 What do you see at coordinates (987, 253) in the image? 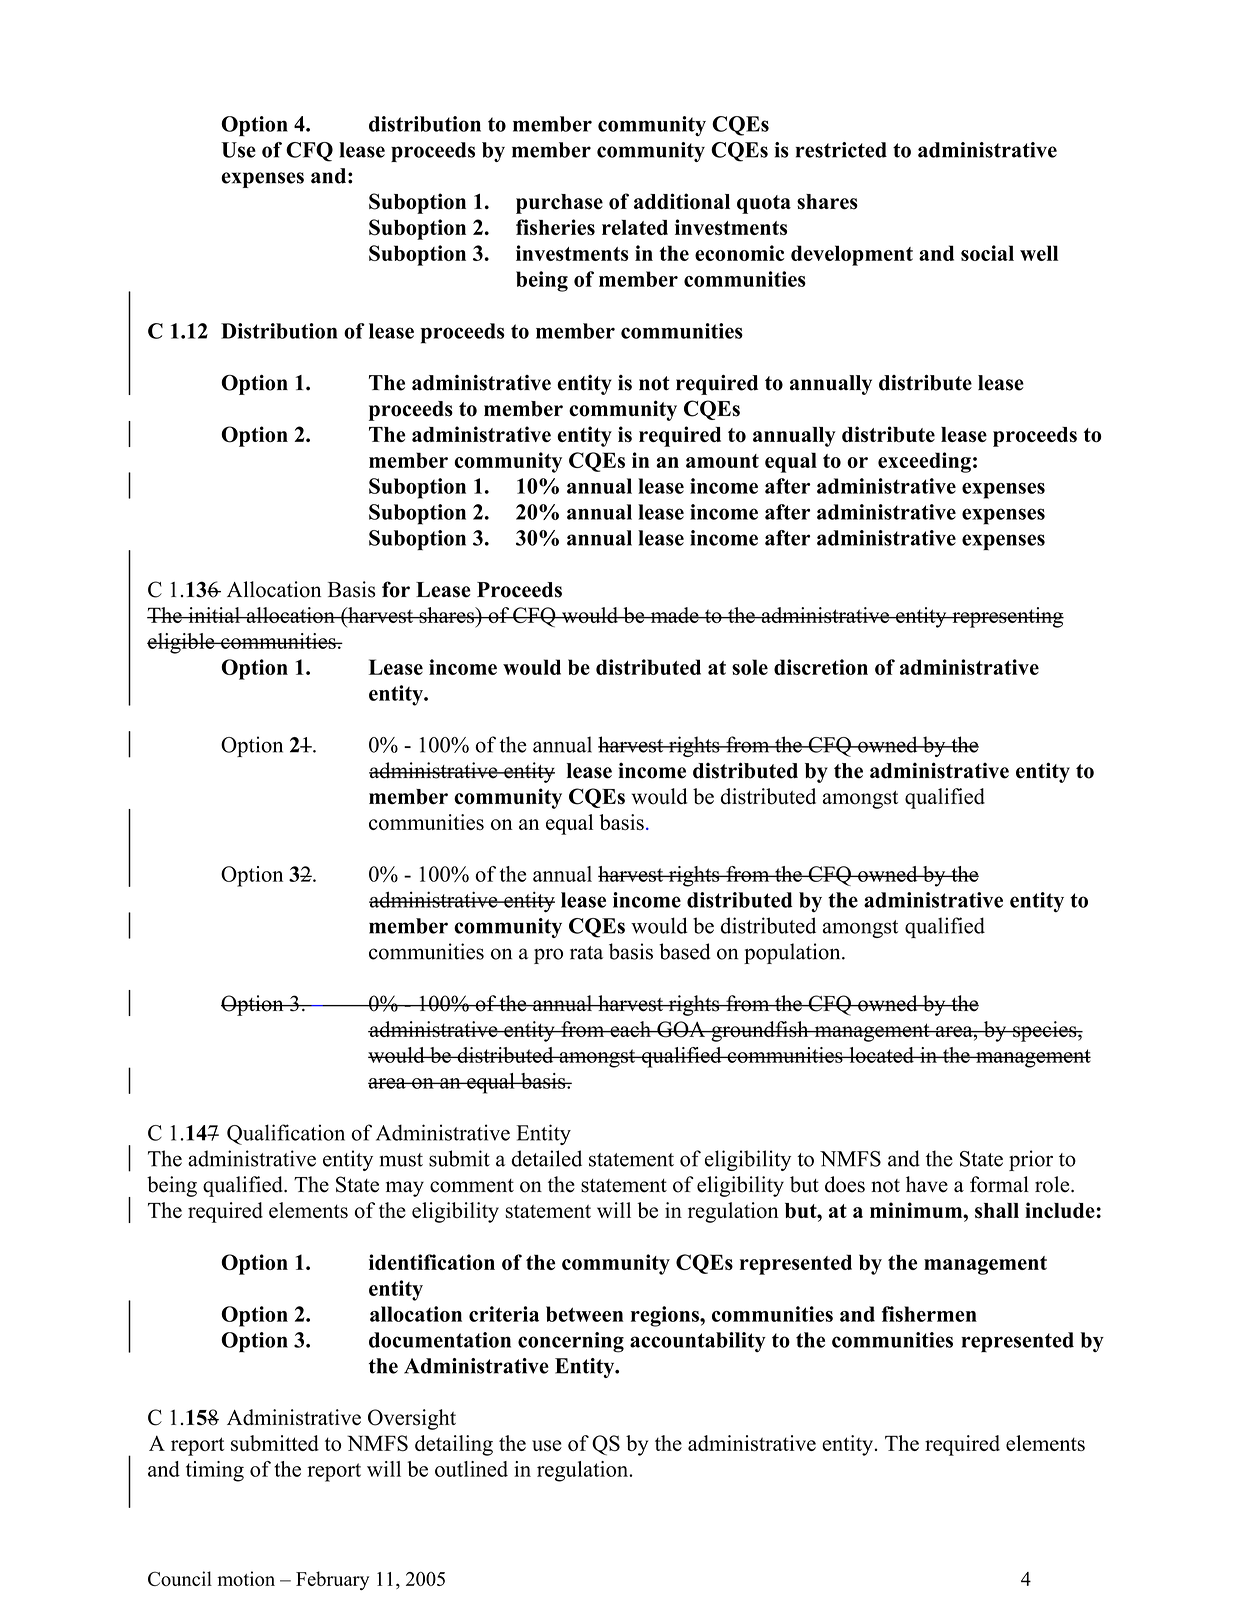
I see `social` at bounding box center [987, 253].
